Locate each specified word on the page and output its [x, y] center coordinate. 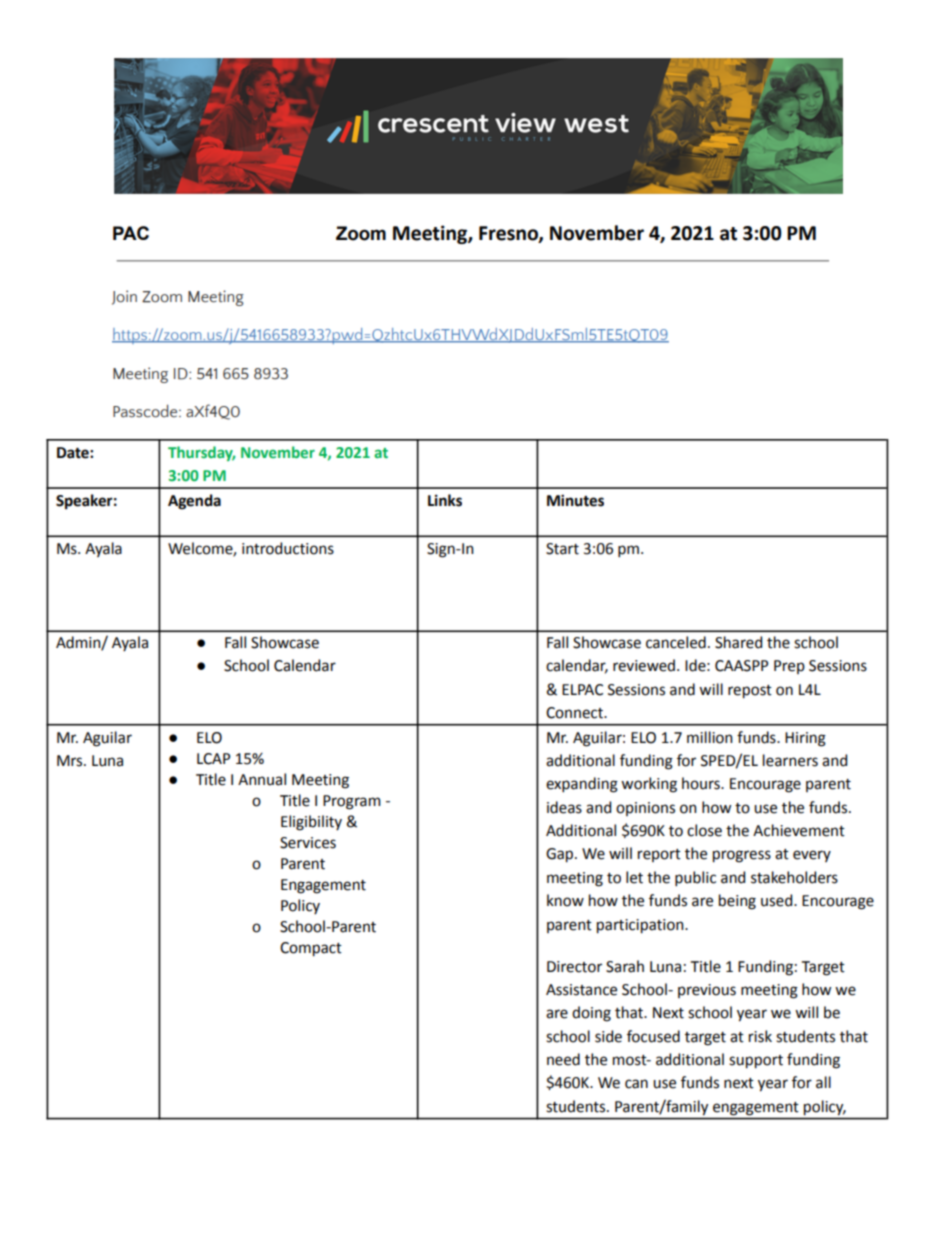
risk [760, 1036]
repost [750, 692]
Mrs [71, 761]
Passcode [146, 411]
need [563, 1059]
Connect [575, 713]
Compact [311, 949]
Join [124, 297]
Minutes [575, 500]
